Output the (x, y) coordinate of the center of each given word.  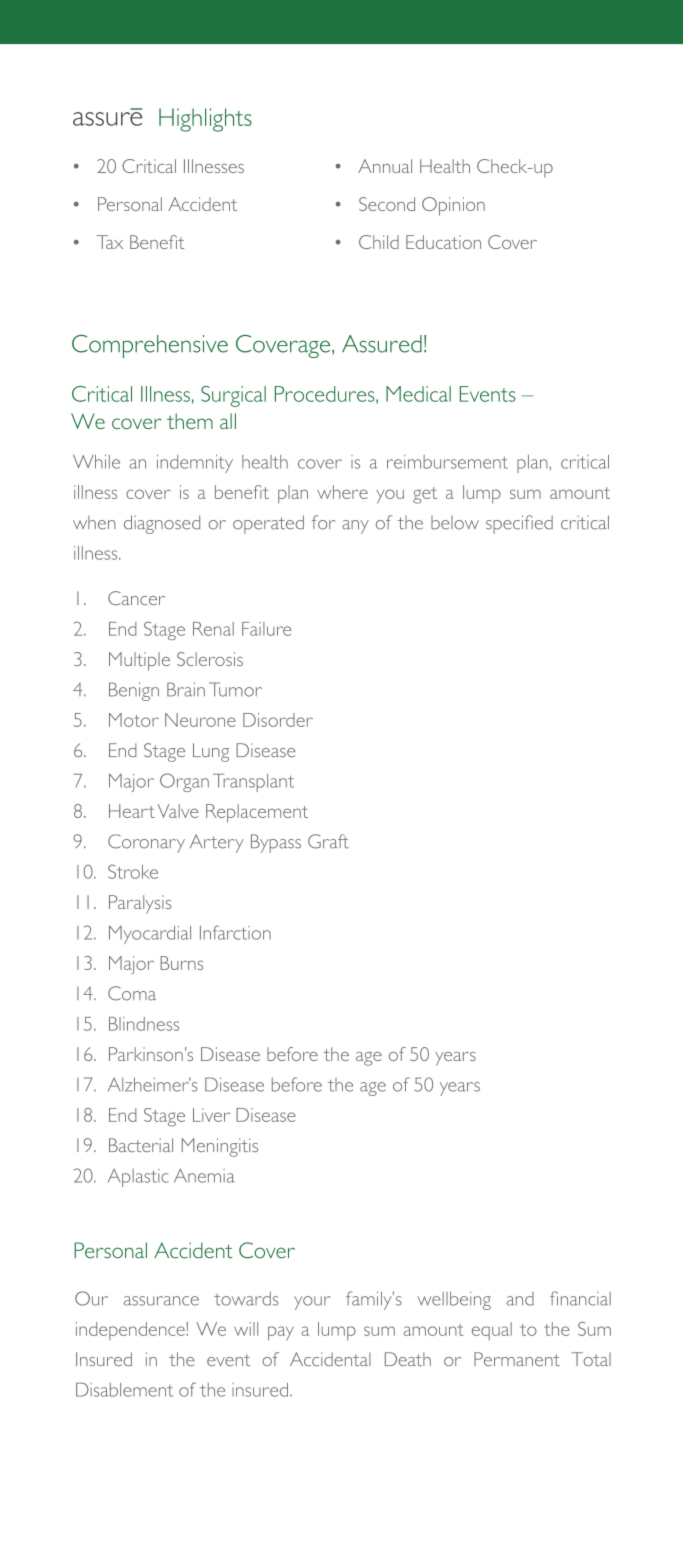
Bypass (276, 843)
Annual (385, 166)
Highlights (205, 120)
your (312, 1303)
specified (519, 524)
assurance (161, 1301)
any (355, 527)
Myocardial (150, 935)
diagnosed (162, 524)
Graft (328, 841)
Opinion (453, 206)
